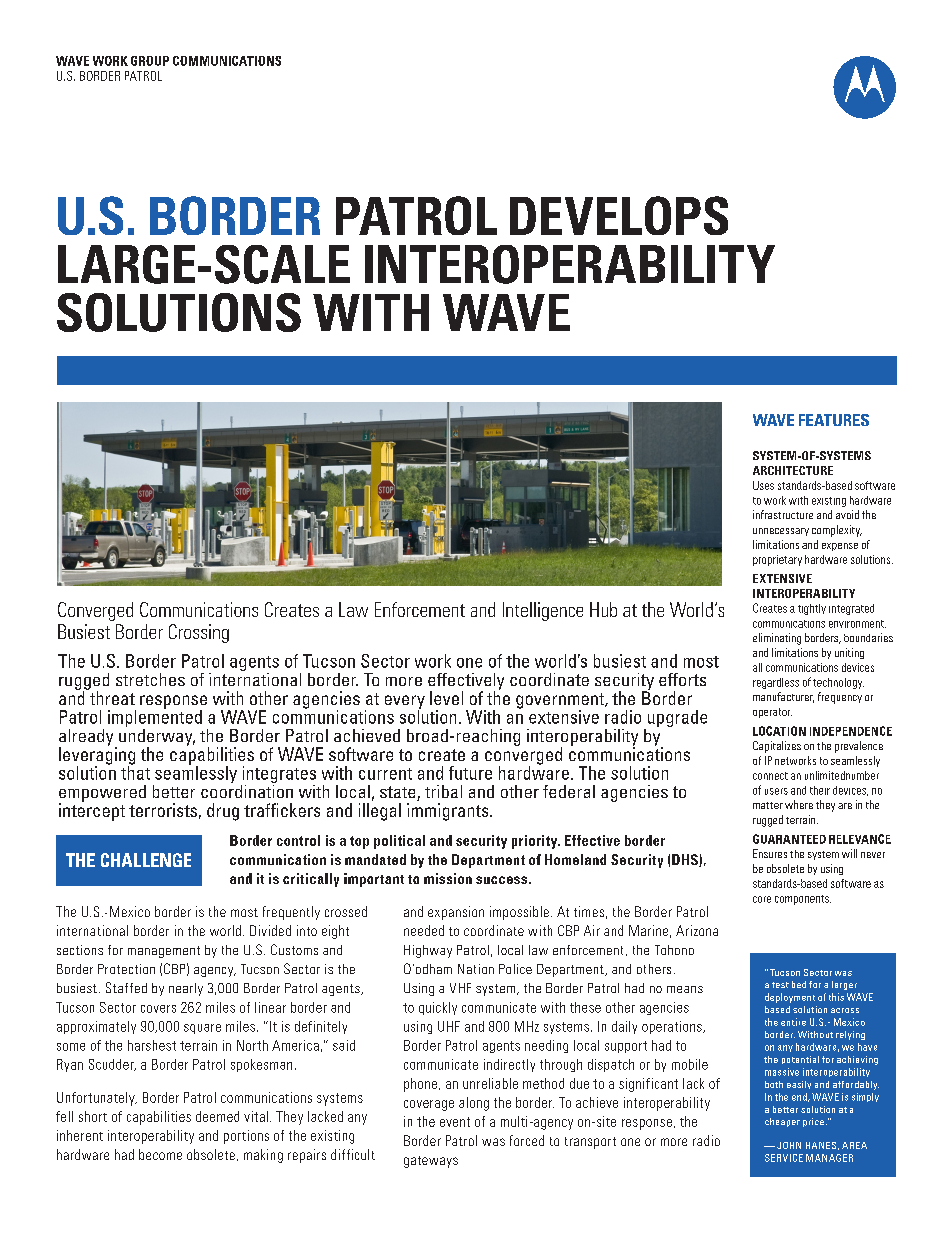 The width and height of the screenshot is (952, 1233). I want to click on DEVELOPS, so click(619, 215).
